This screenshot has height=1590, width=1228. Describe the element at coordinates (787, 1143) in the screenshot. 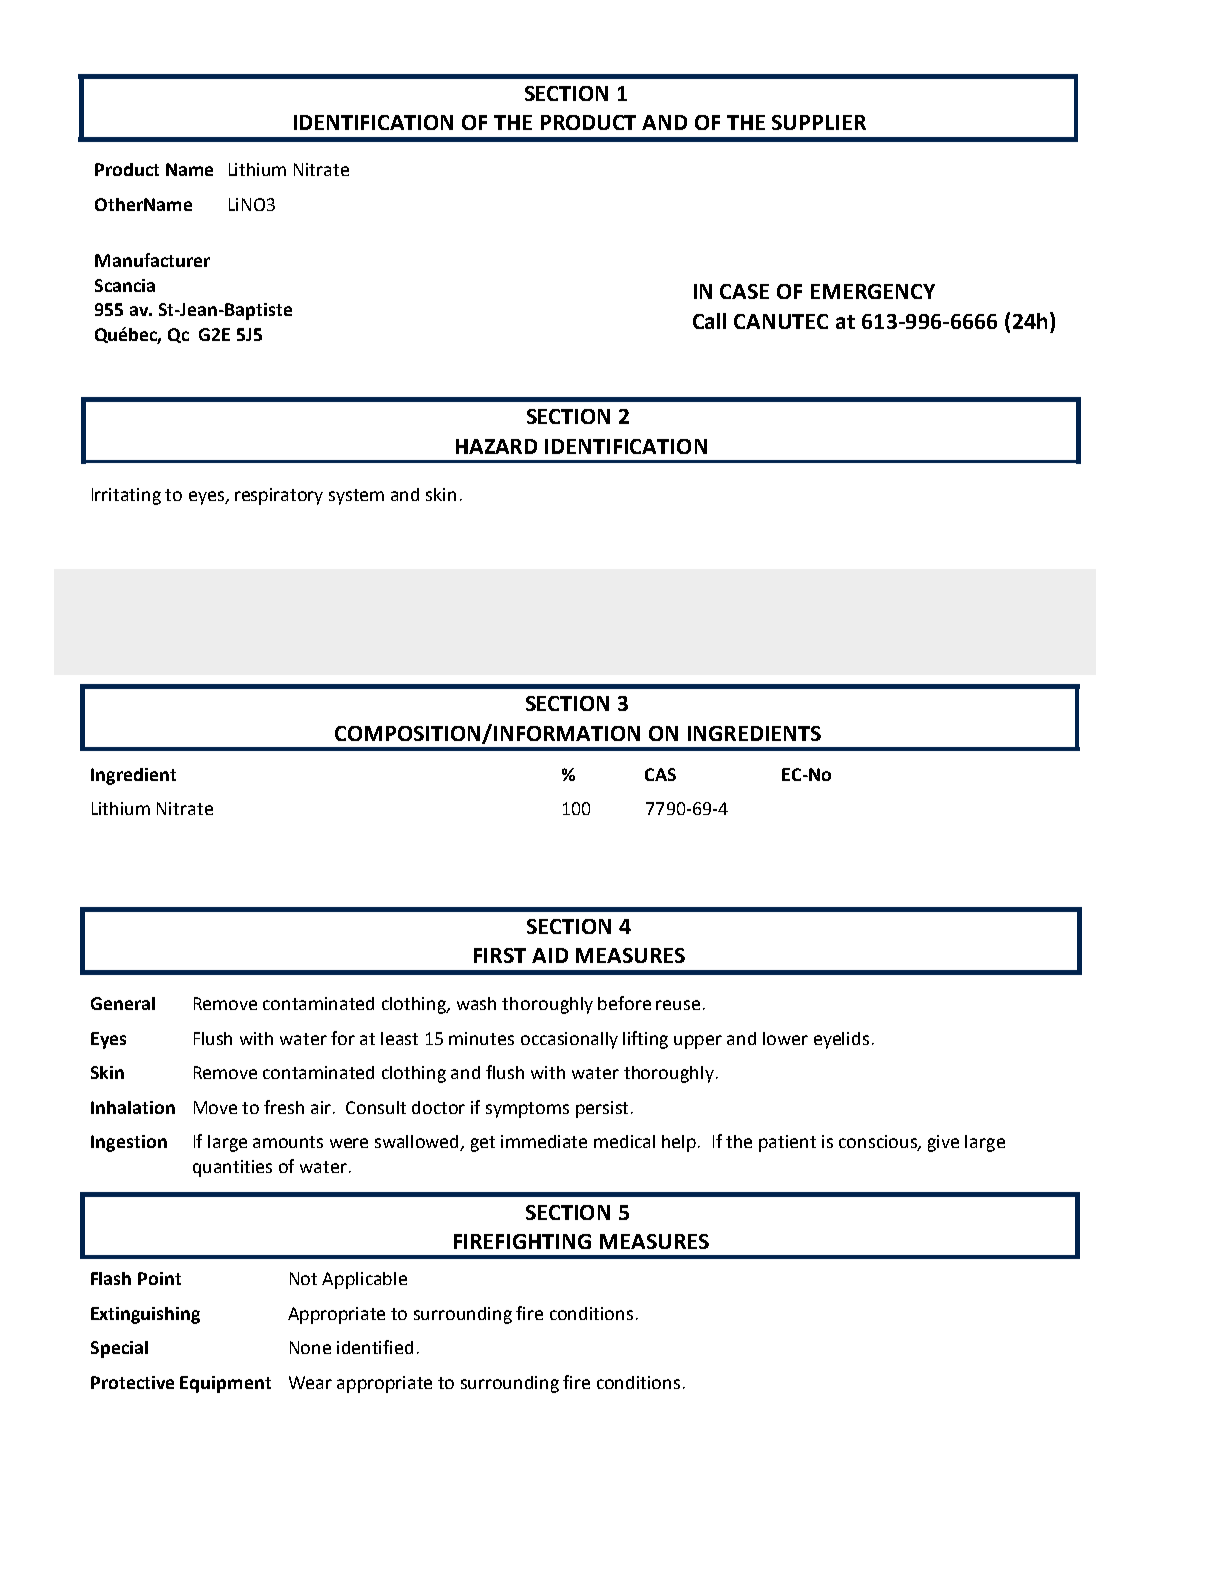

I see `patient` at that location.
